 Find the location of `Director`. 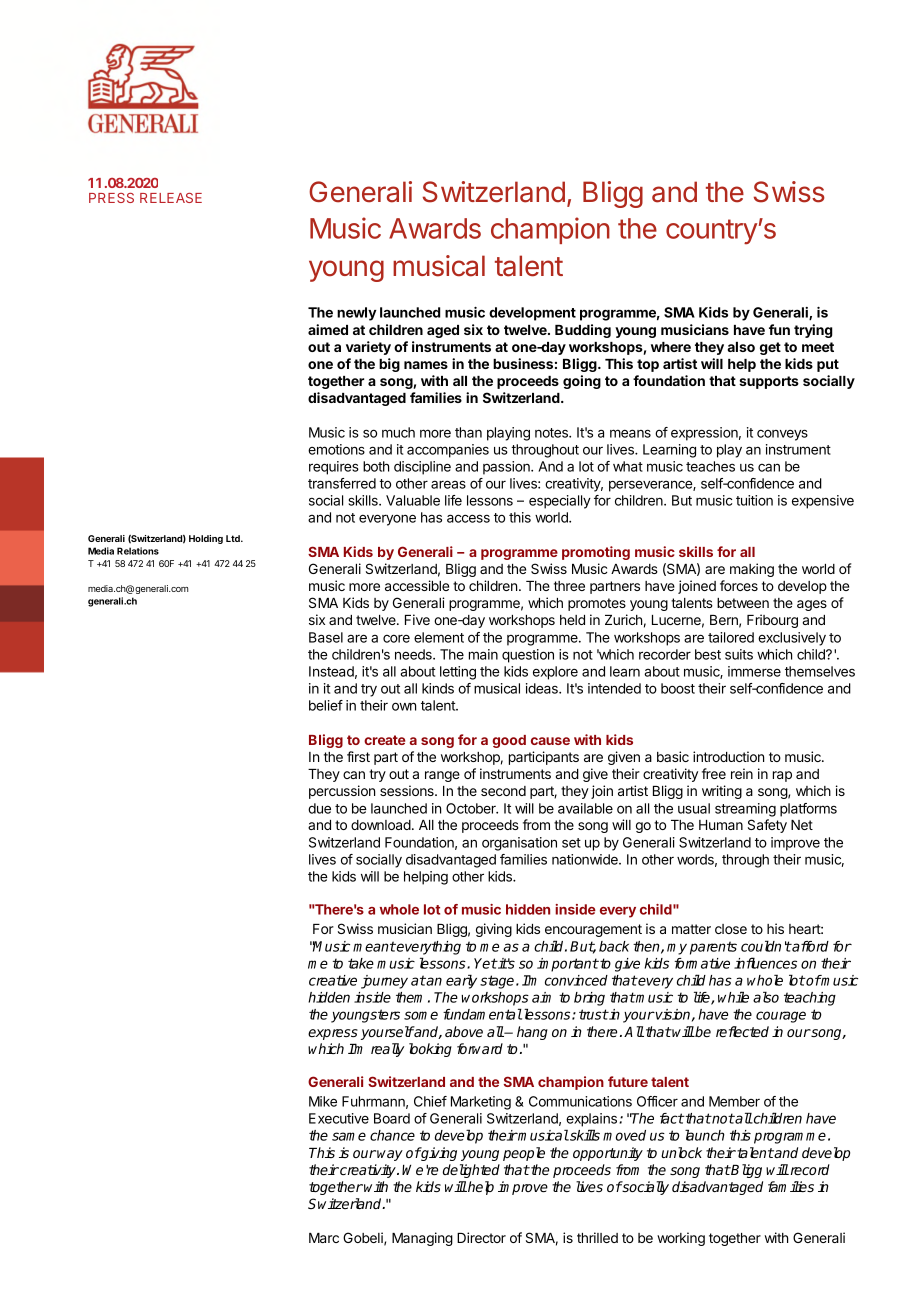

Director is located at coordinates (481, 1237).
